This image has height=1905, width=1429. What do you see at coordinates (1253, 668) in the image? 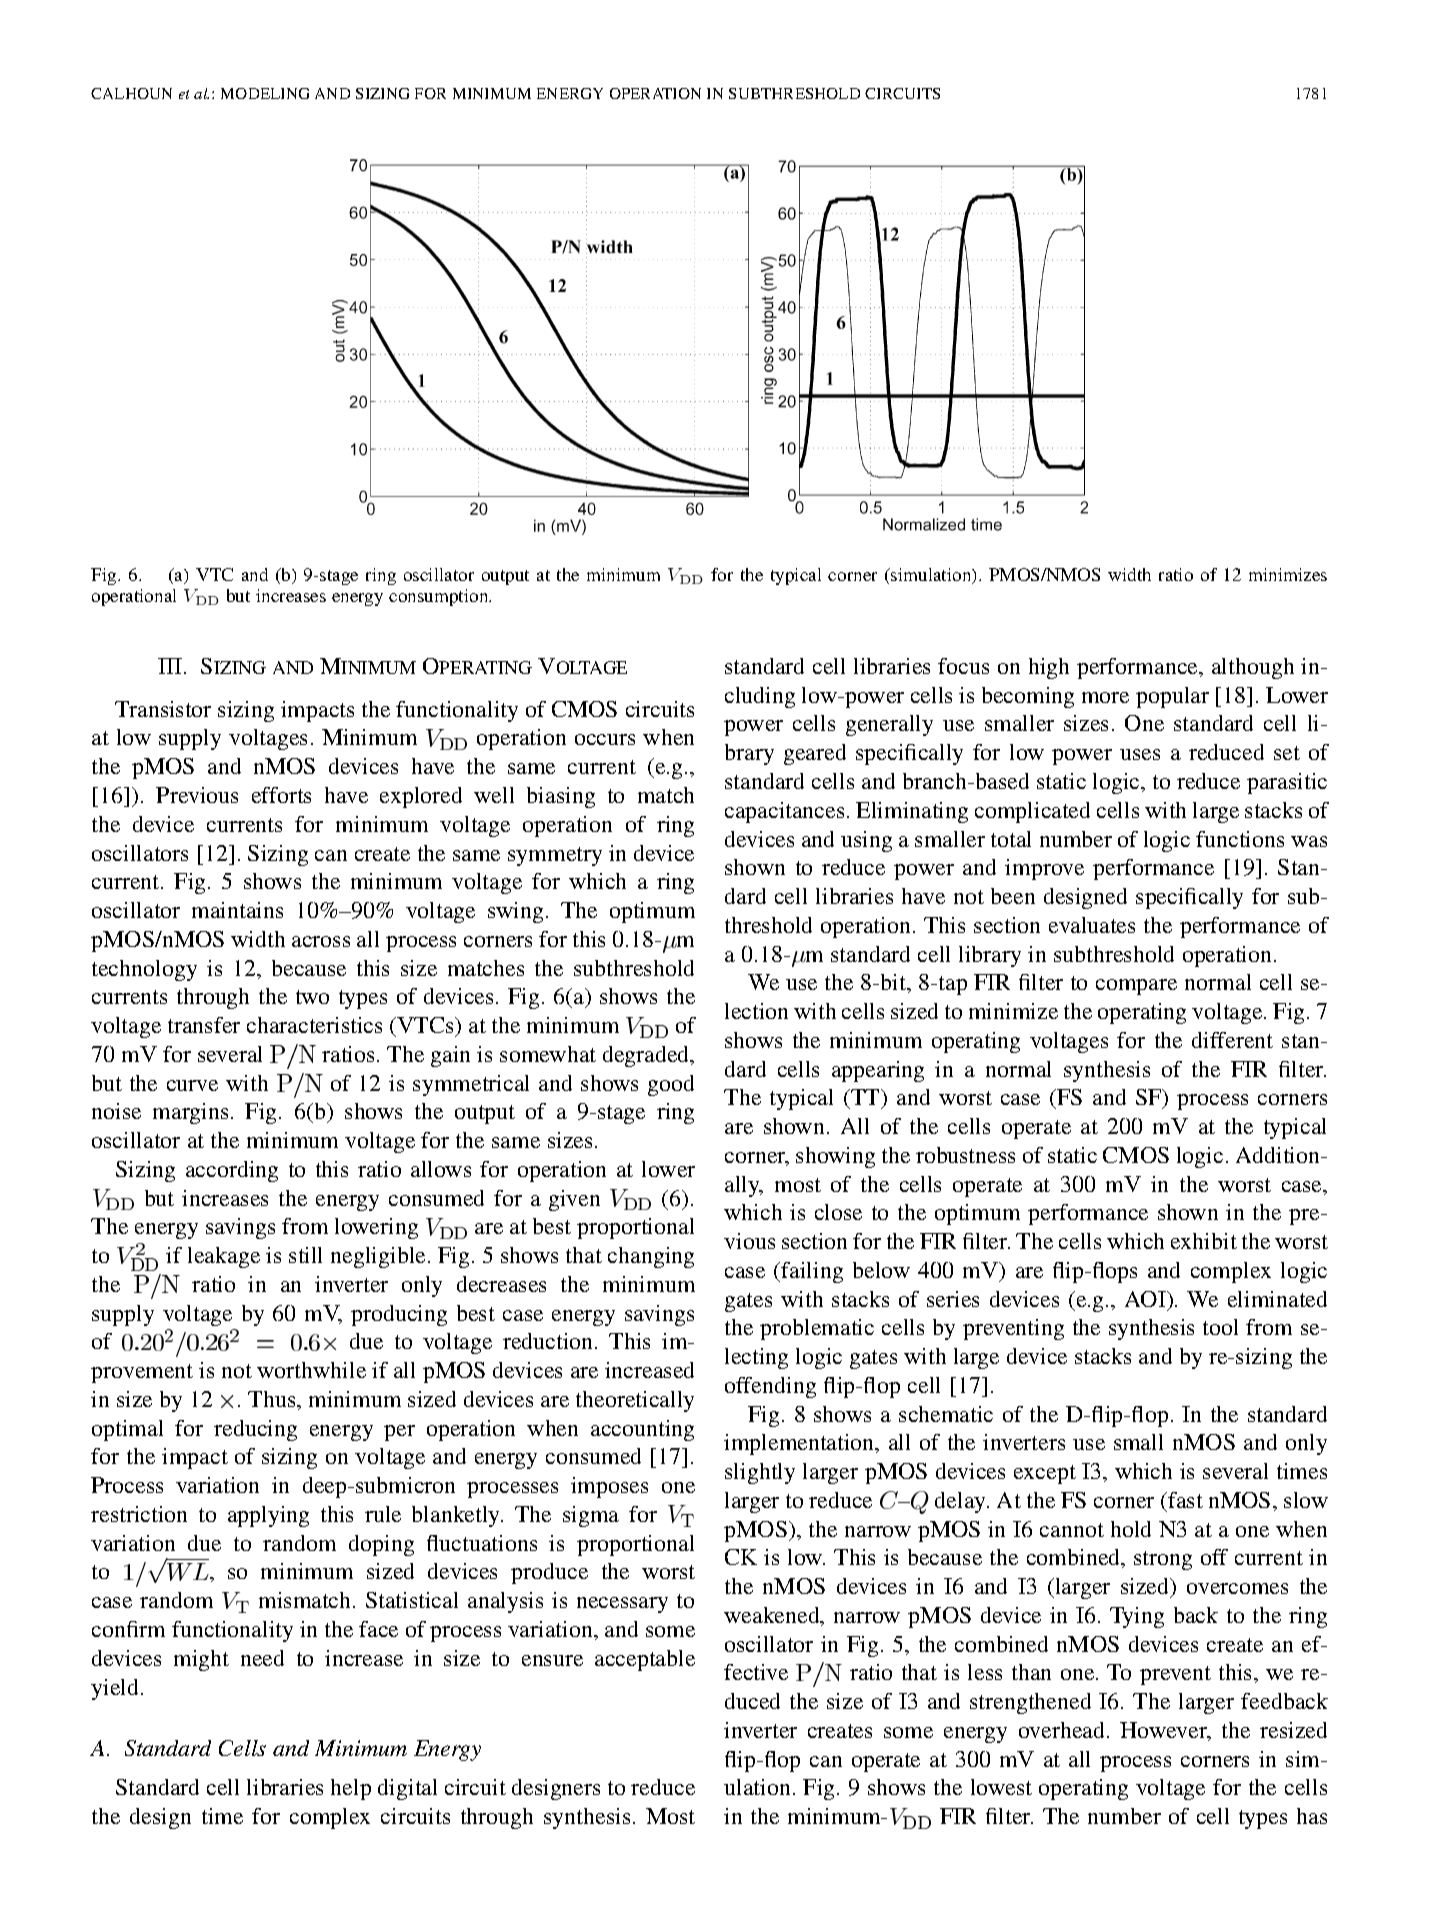
I see `although` at bounding box center [1253, 668].
